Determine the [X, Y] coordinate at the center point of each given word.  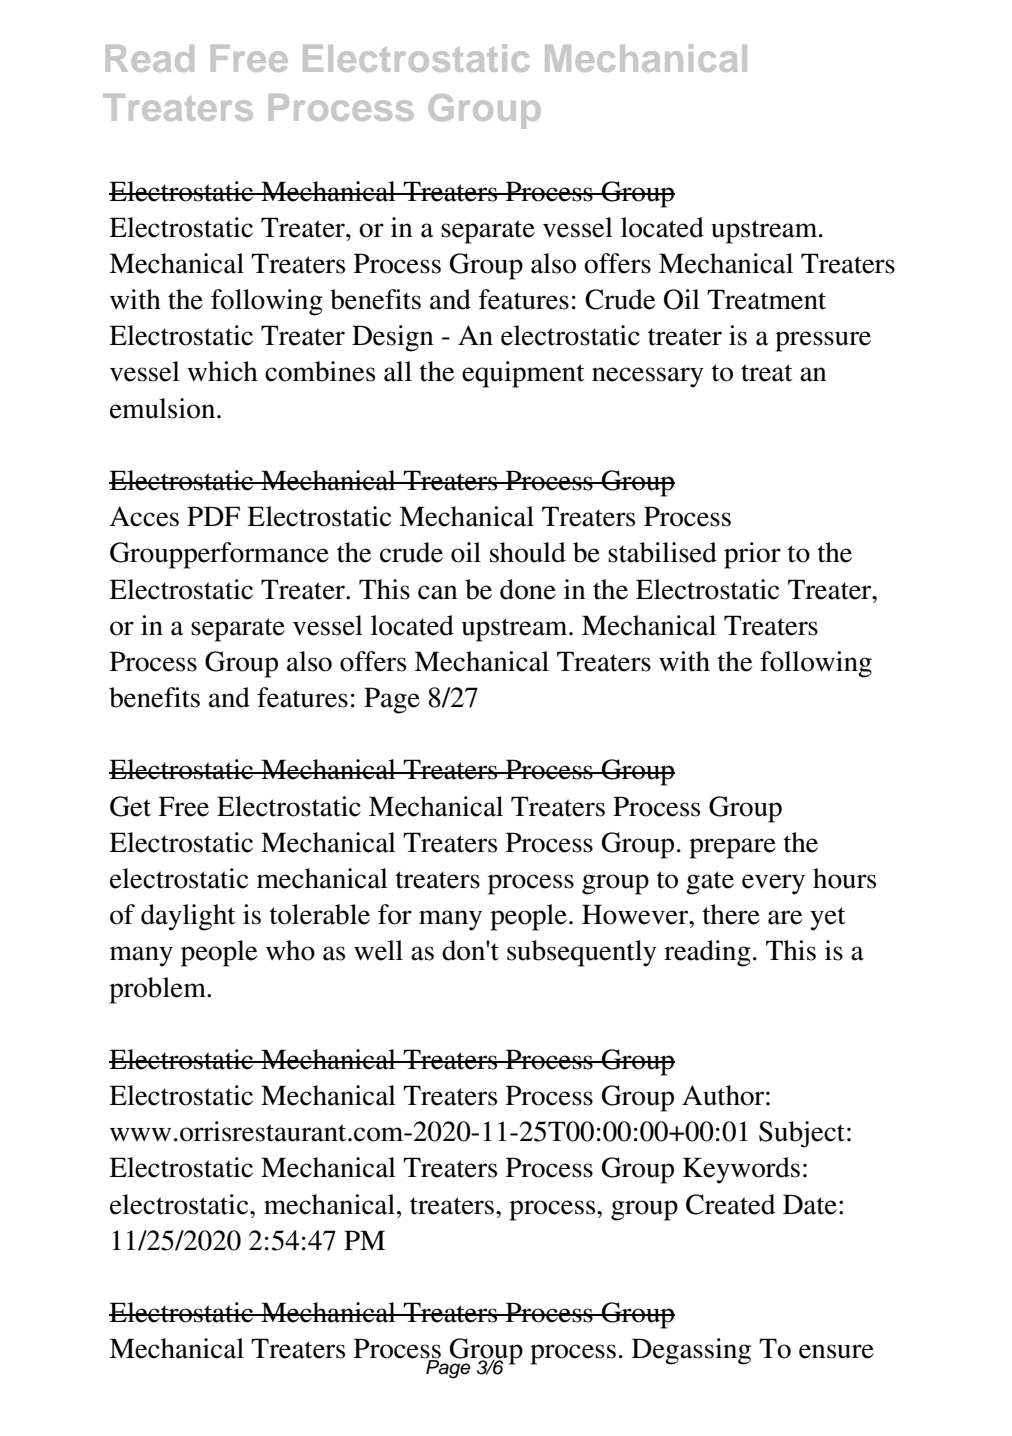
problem [158, 990]
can [438, 592]
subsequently [582, 953]
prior [752, 555]
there [731, 914]
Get [130, 806]
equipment [523, 374]
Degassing [691, 1351]
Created [730, 1204]
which [222, 371]
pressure [823, 341]
